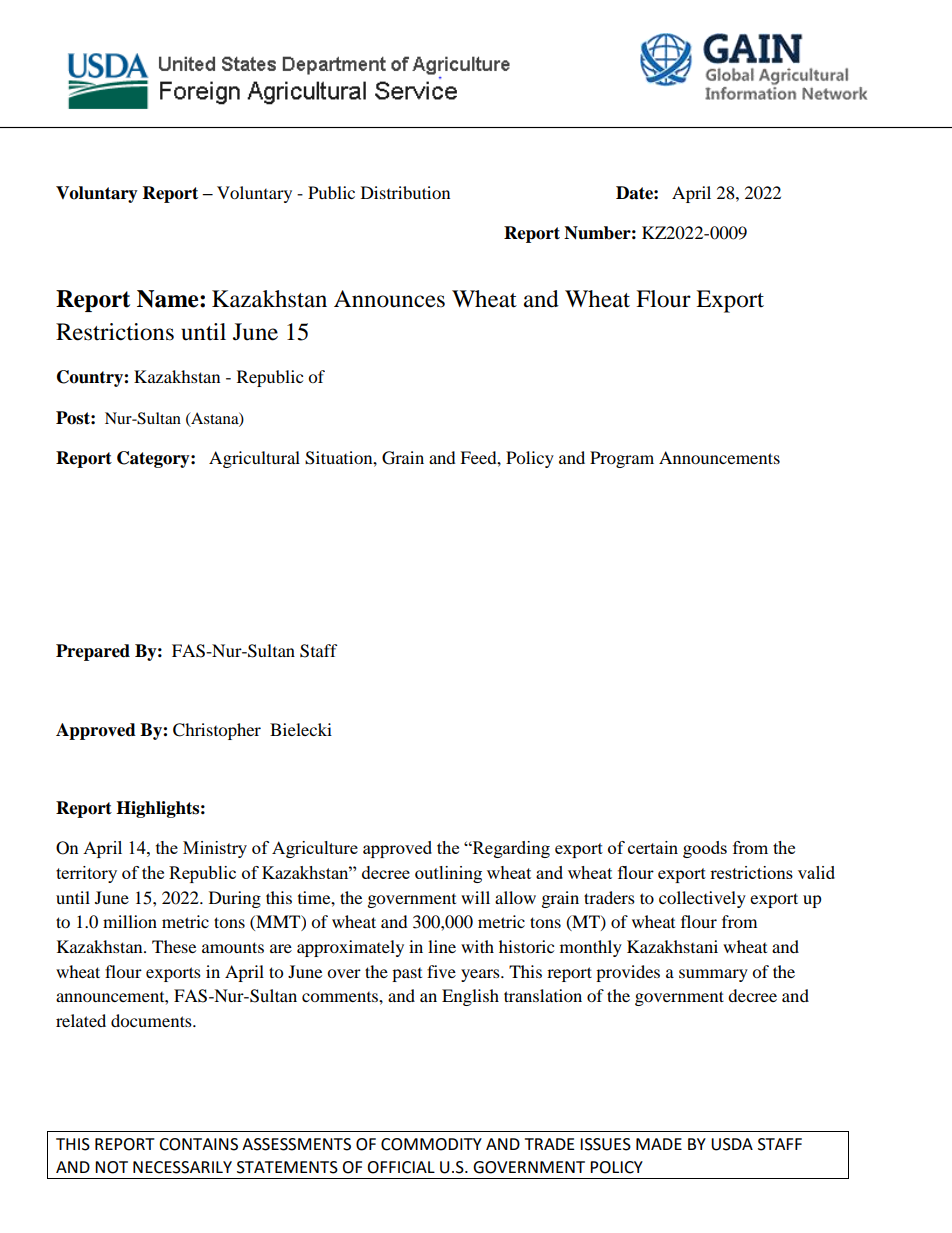 This screenshot has width=952, height=1233. I want to click on CONTAINS, so click(198, 1144).
